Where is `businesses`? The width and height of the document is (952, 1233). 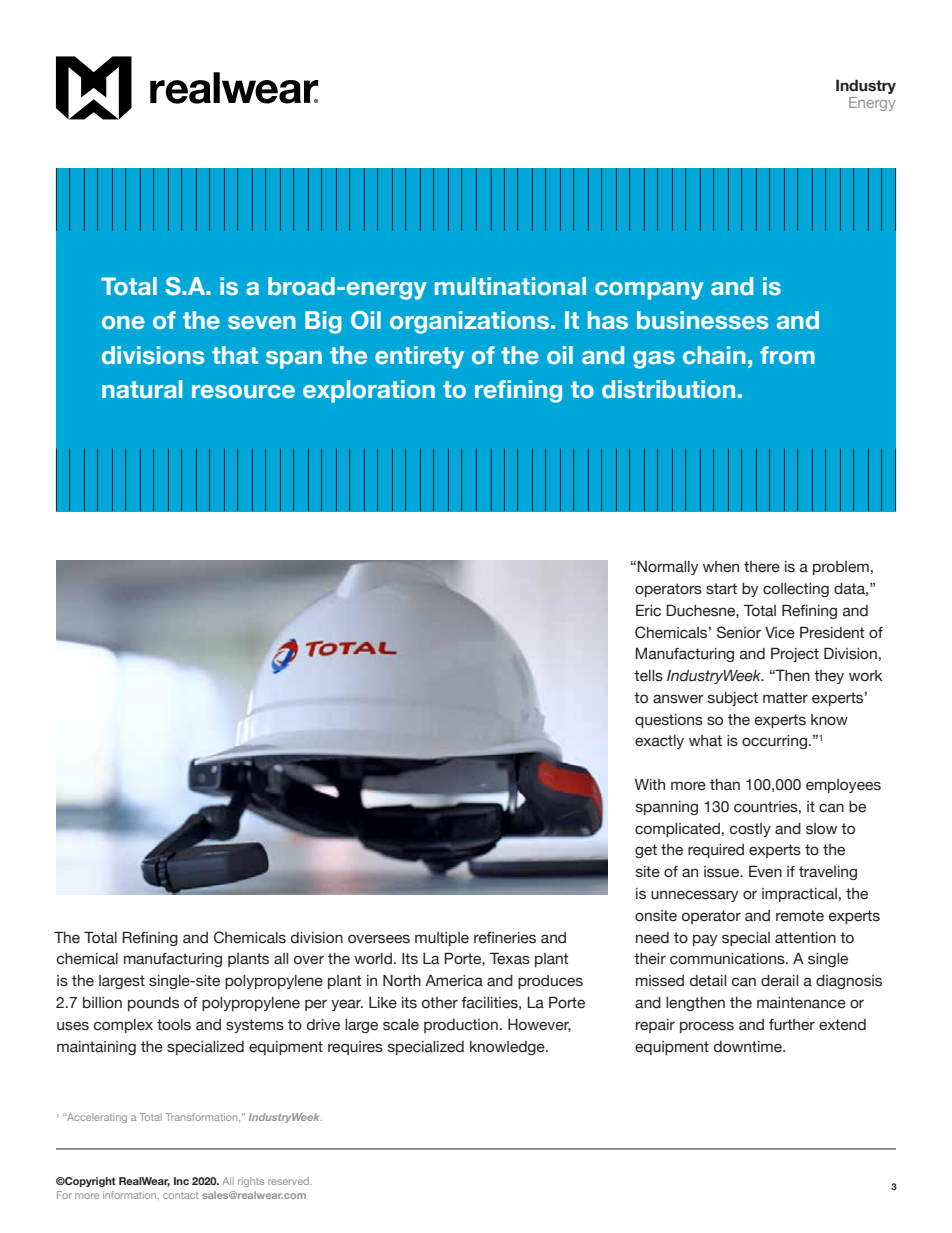 businesses is located at coordinates (702, 320).
